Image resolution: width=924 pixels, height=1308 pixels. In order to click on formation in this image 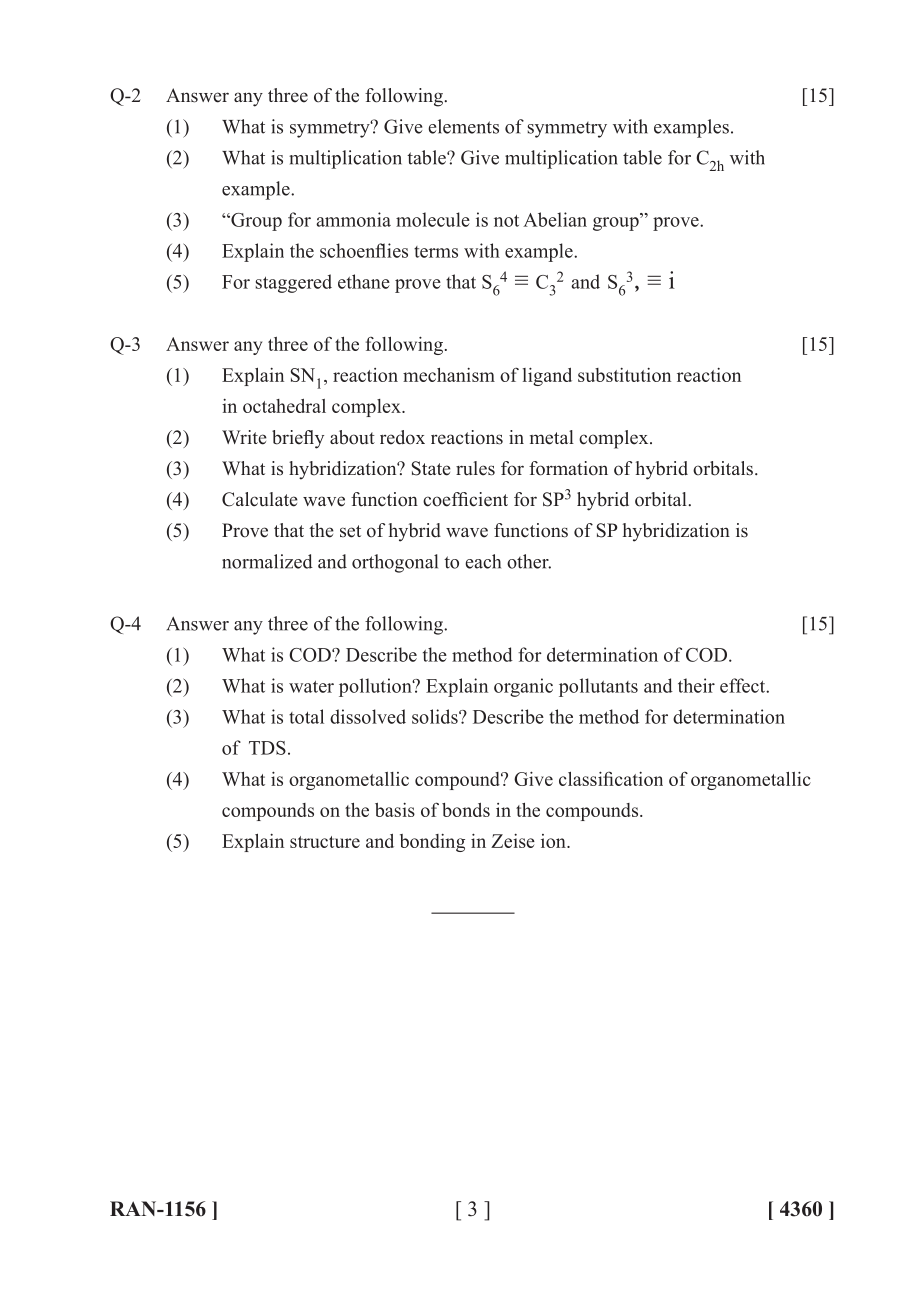, I will do `click(568, 468)`.
